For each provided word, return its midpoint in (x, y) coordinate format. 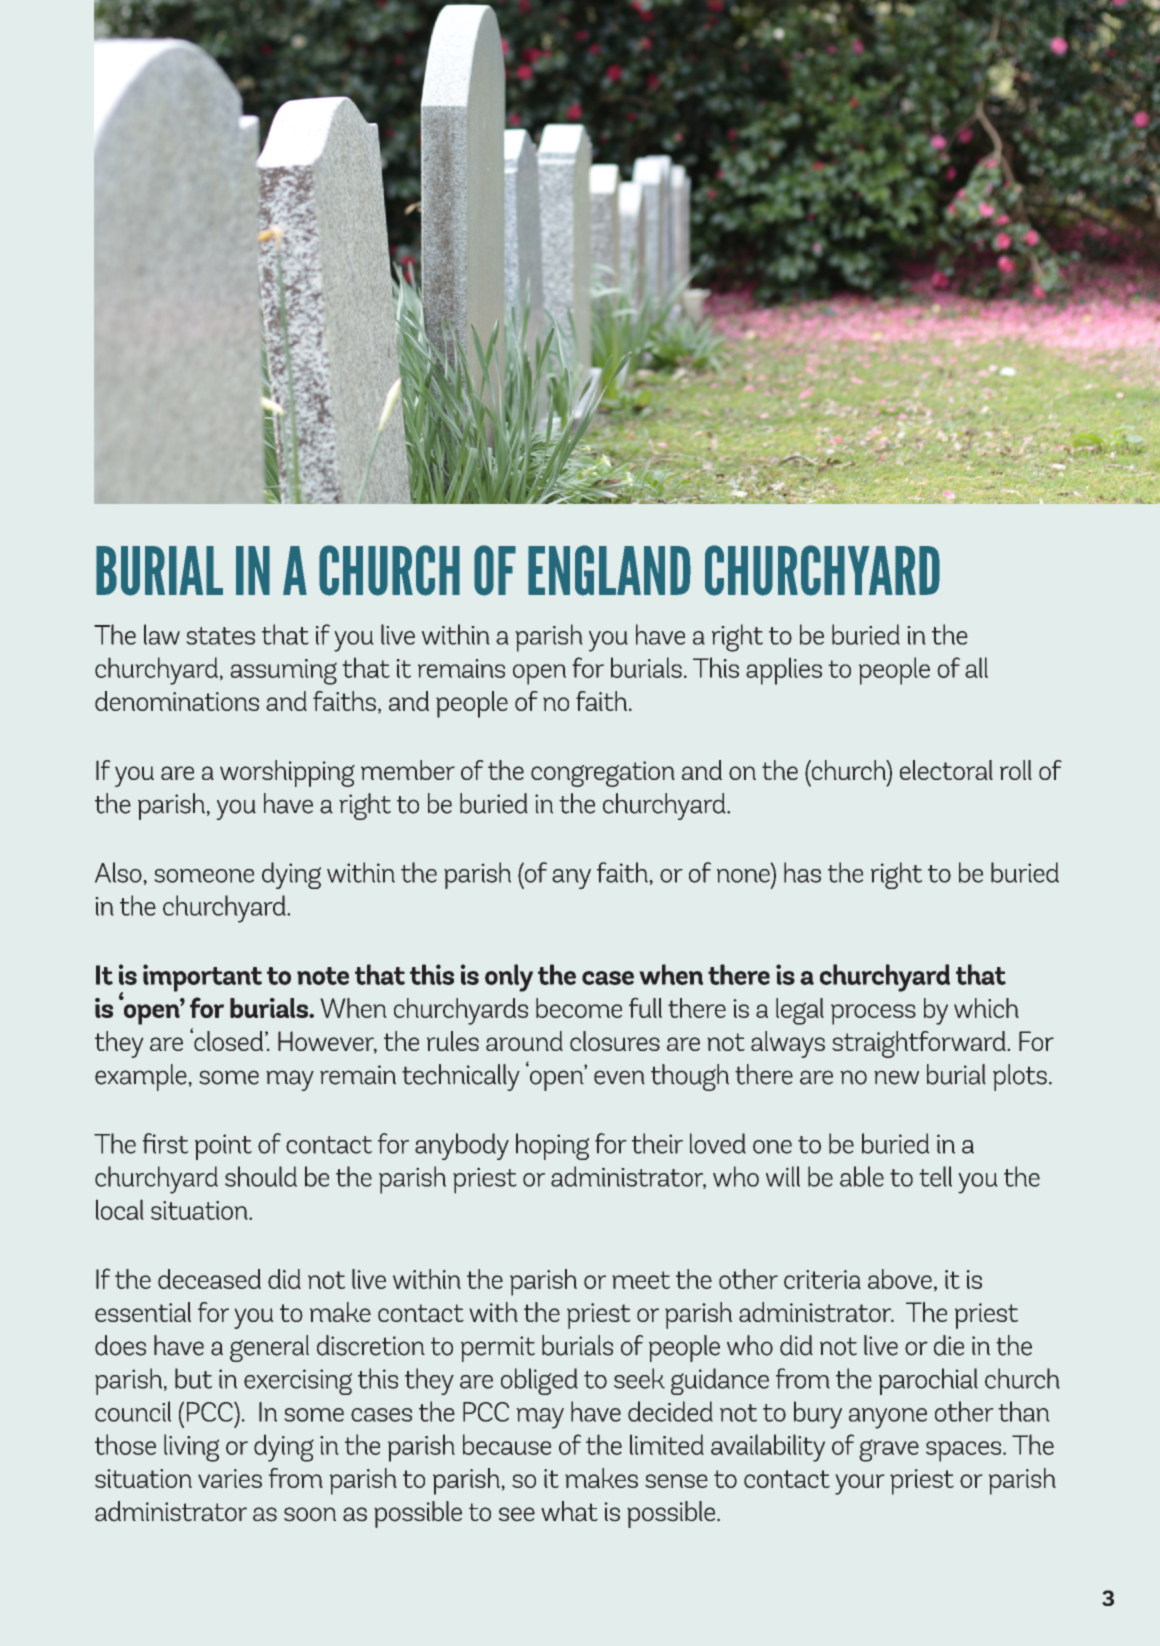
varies (230, 1478)
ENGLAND (609, 570)
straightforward (920, 1044)
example (142, 1077)
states (220, 636)
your (860, 1484)
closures (615, 1041)
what (569, 1511)
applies (784, 671)
